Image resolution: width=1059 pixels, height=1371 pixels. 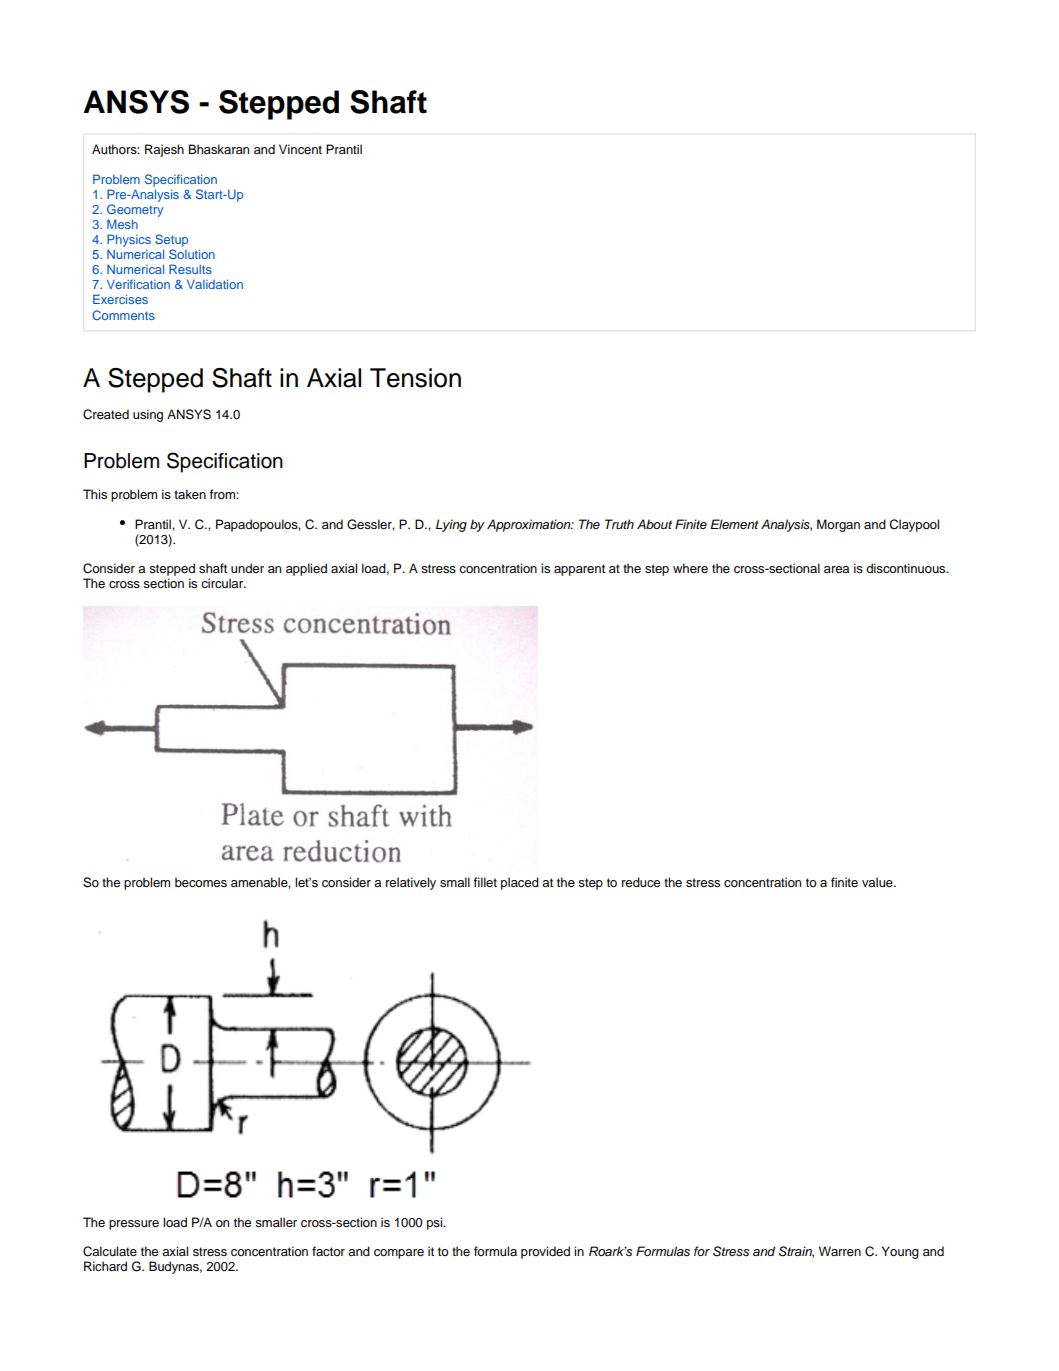 What do you see at coordinates (838, 525) in the screenshot?
I see `Morgan` at bounding box center [838, 525].
